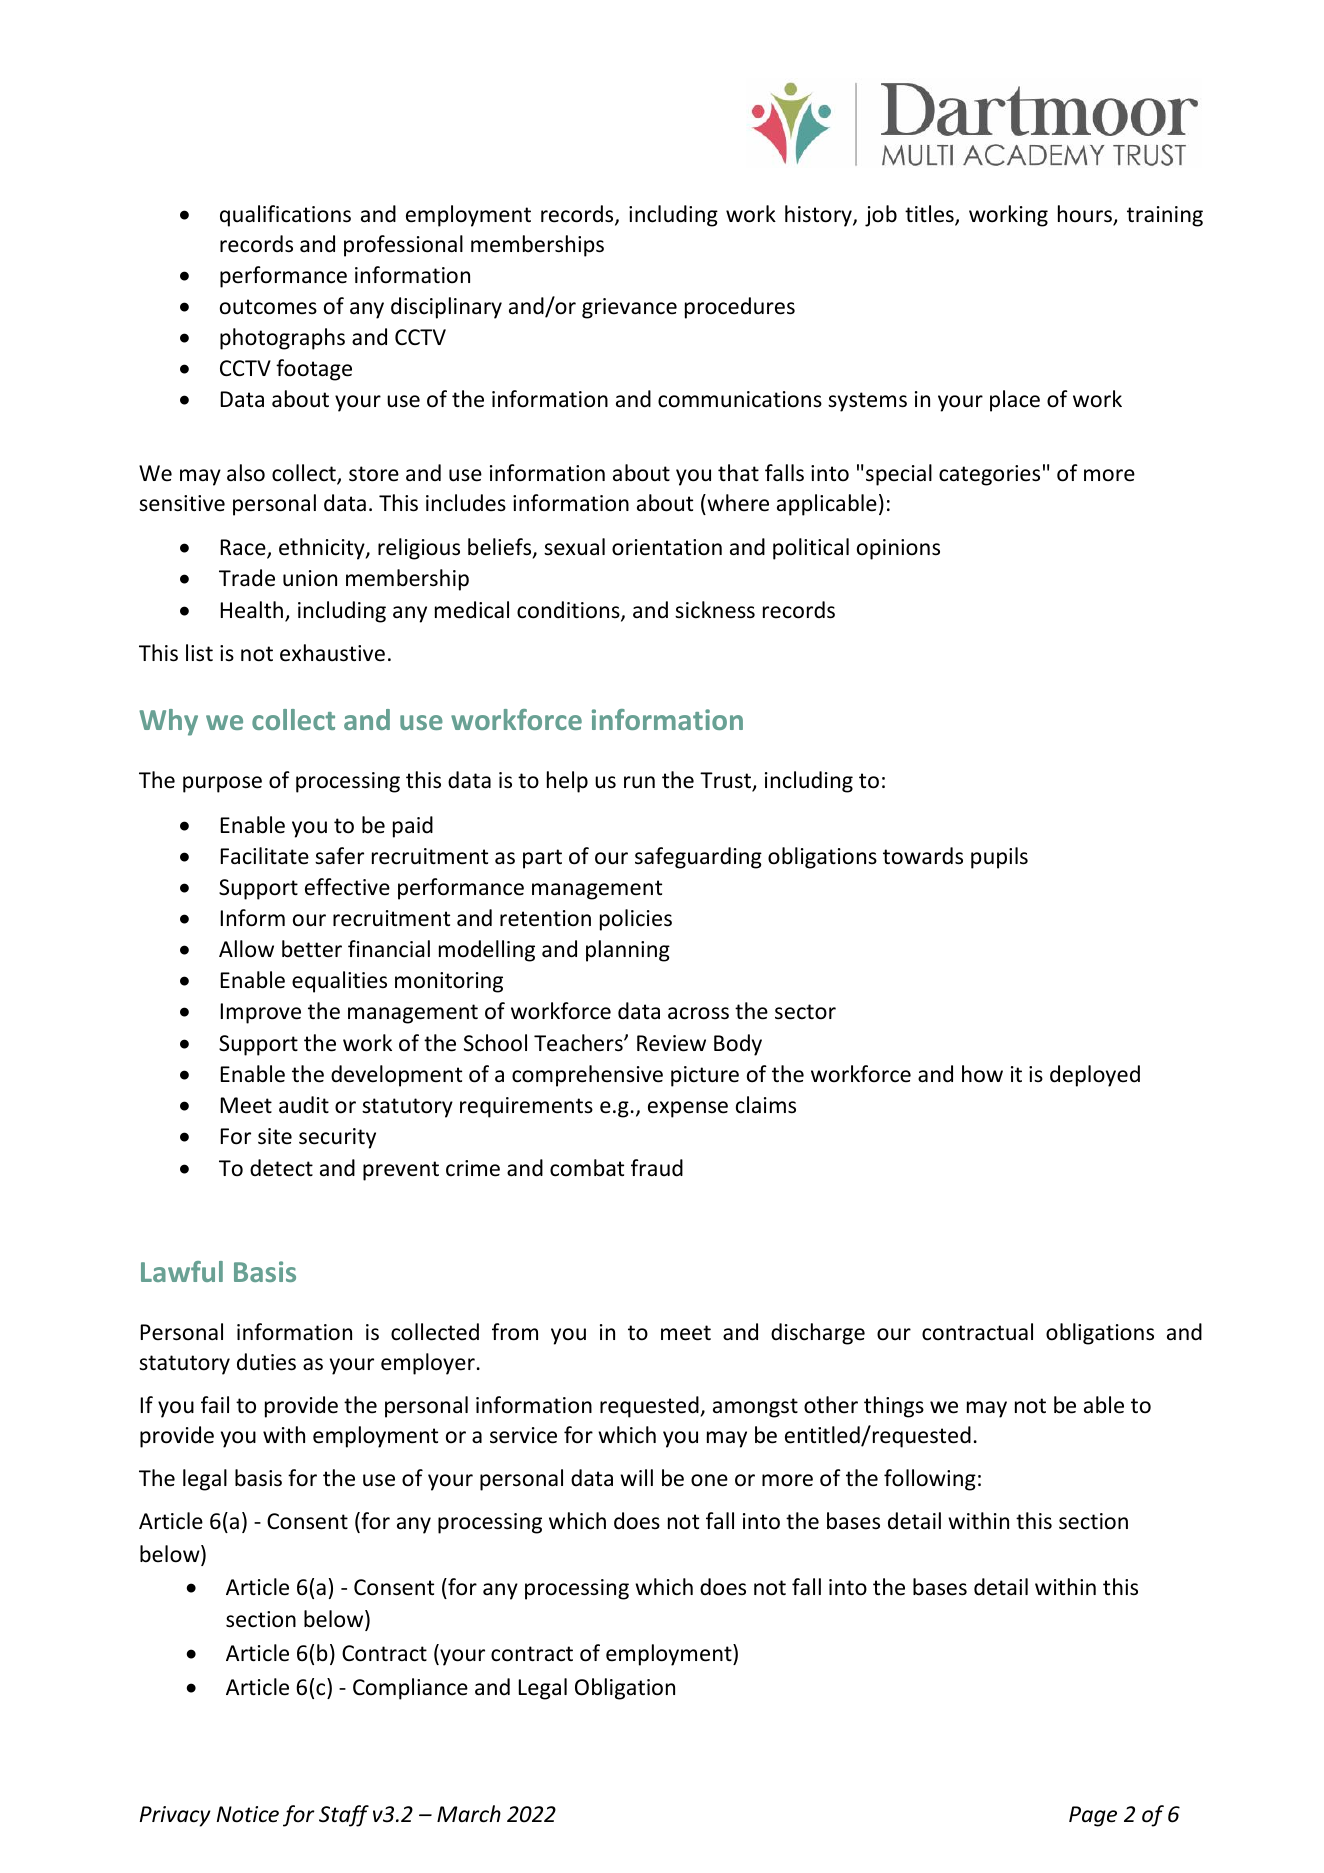 The width and height of the page is (1324, 1873). Describe the element at coordinates (698, 1013) in the page. I see `across` at that location.
